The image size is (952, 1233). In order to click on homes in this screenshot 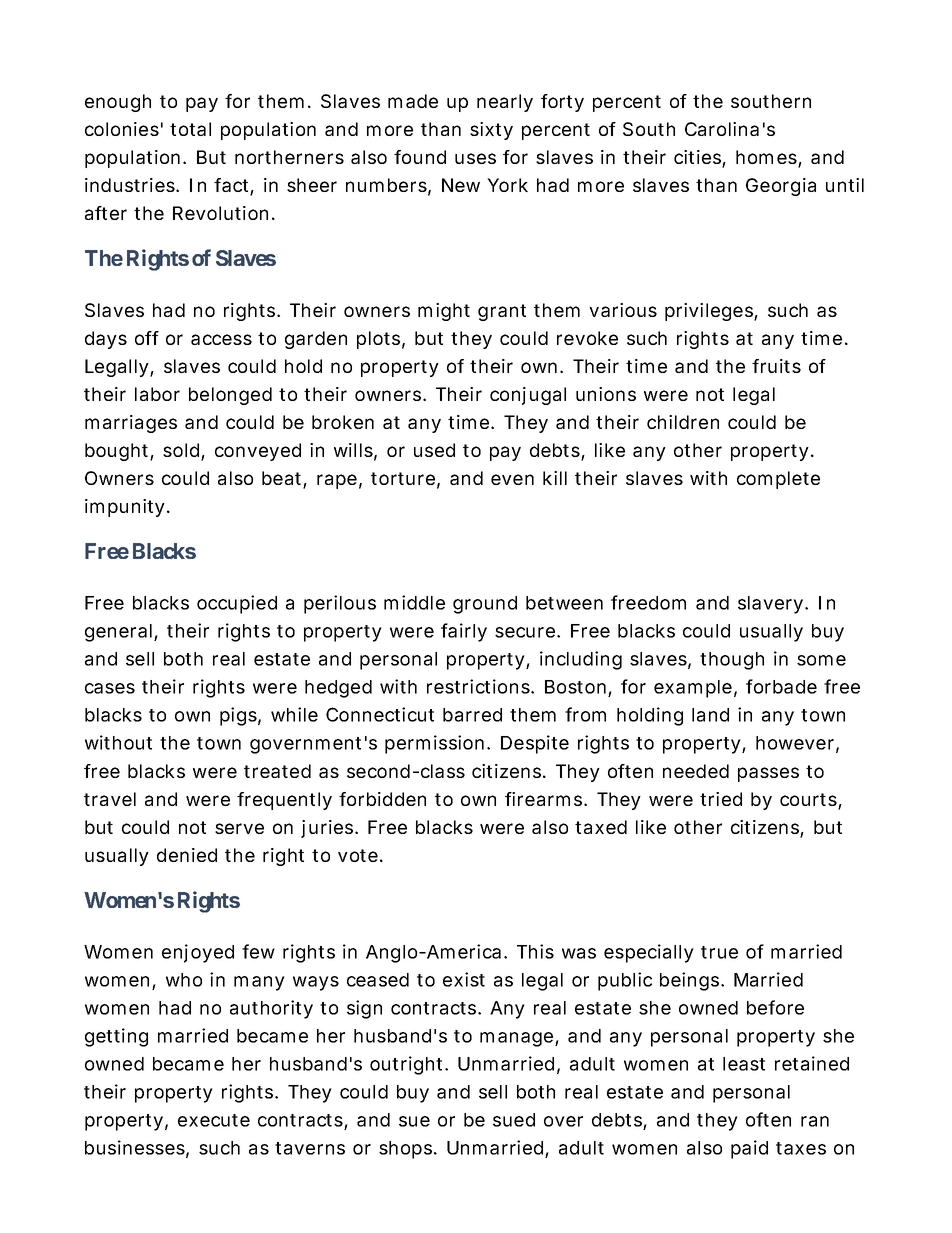, I will do `click(767, 158)`.
